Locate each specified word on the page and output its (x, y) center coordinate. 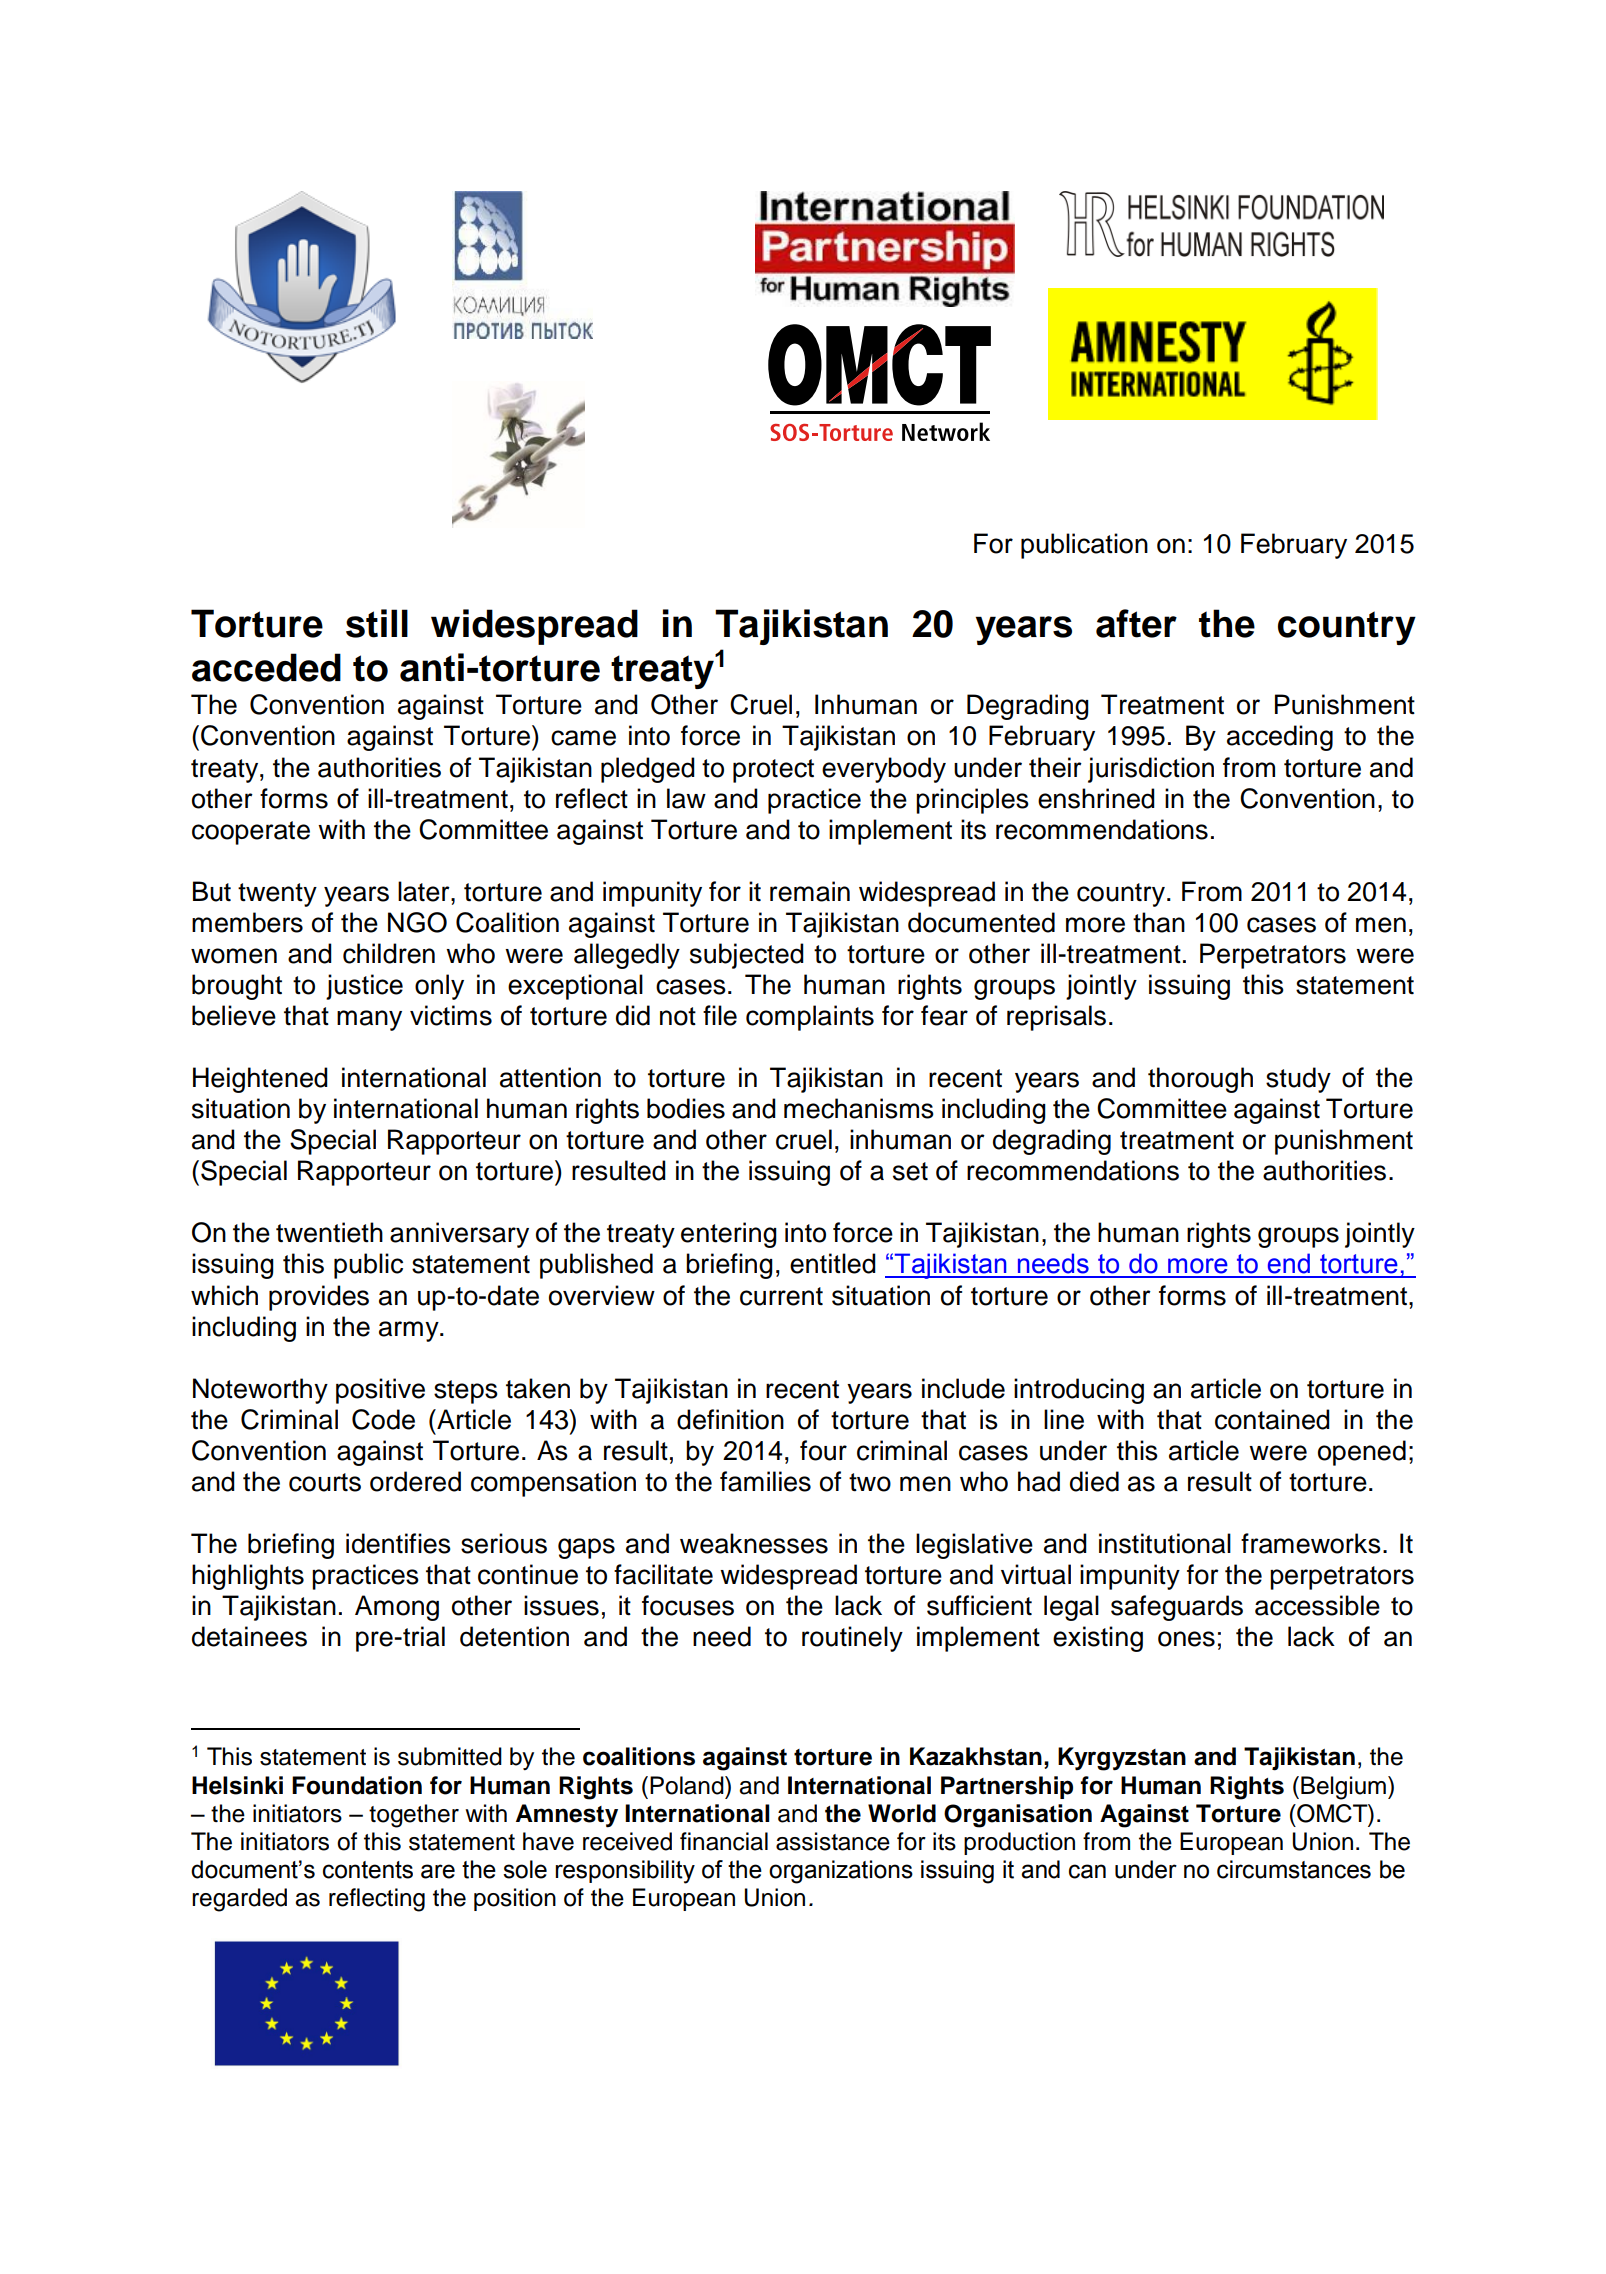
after (1136, 623)
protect (773, 771)
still (377, 623)
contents (368, 1870)
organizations (841, 1872)
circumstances (1294, 1869)
